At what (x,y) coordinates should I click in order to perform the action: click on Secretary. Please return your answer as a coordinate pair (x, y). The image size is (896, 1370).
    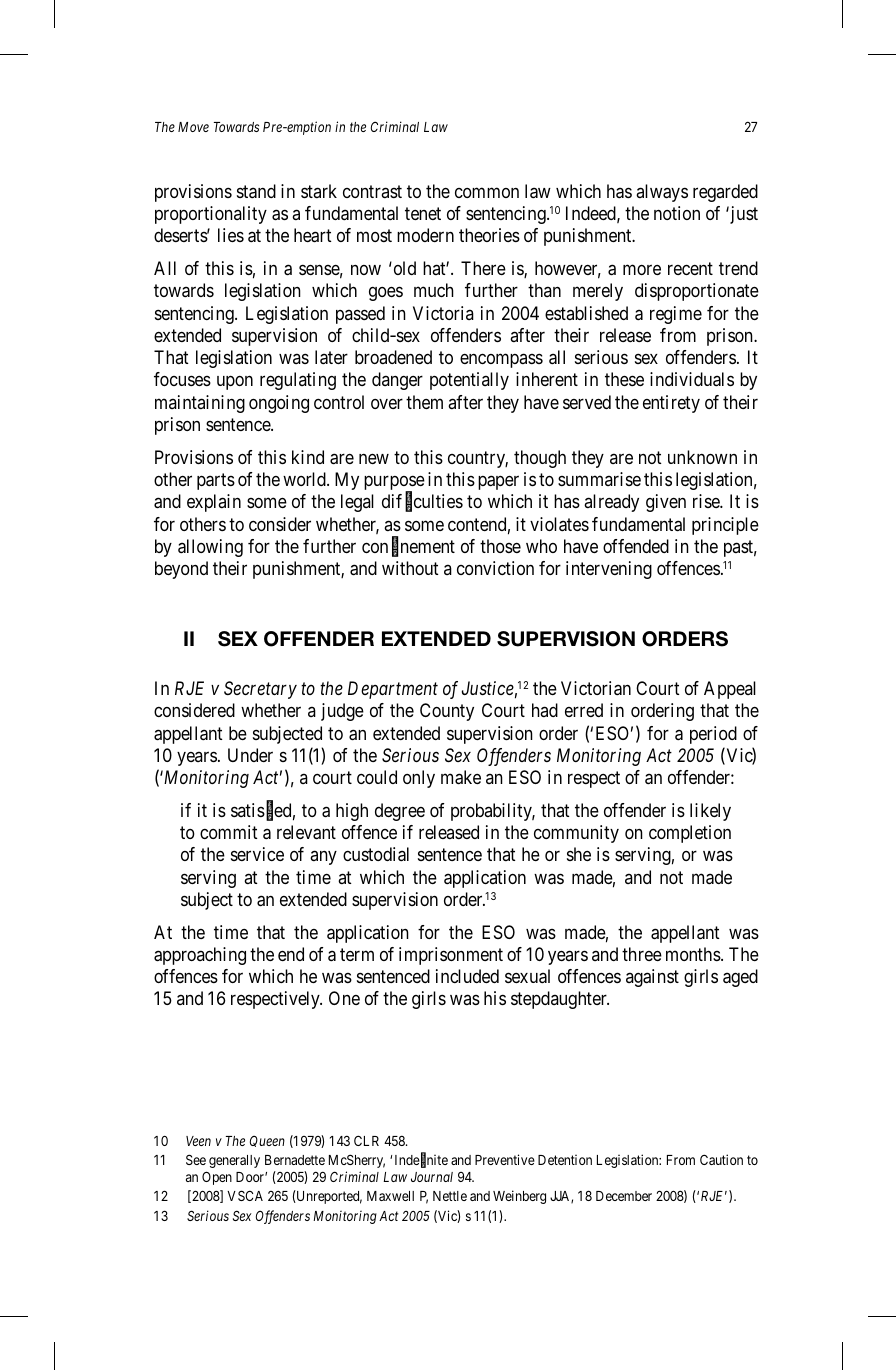
    Looking at the image, I should click on (260, 690).
